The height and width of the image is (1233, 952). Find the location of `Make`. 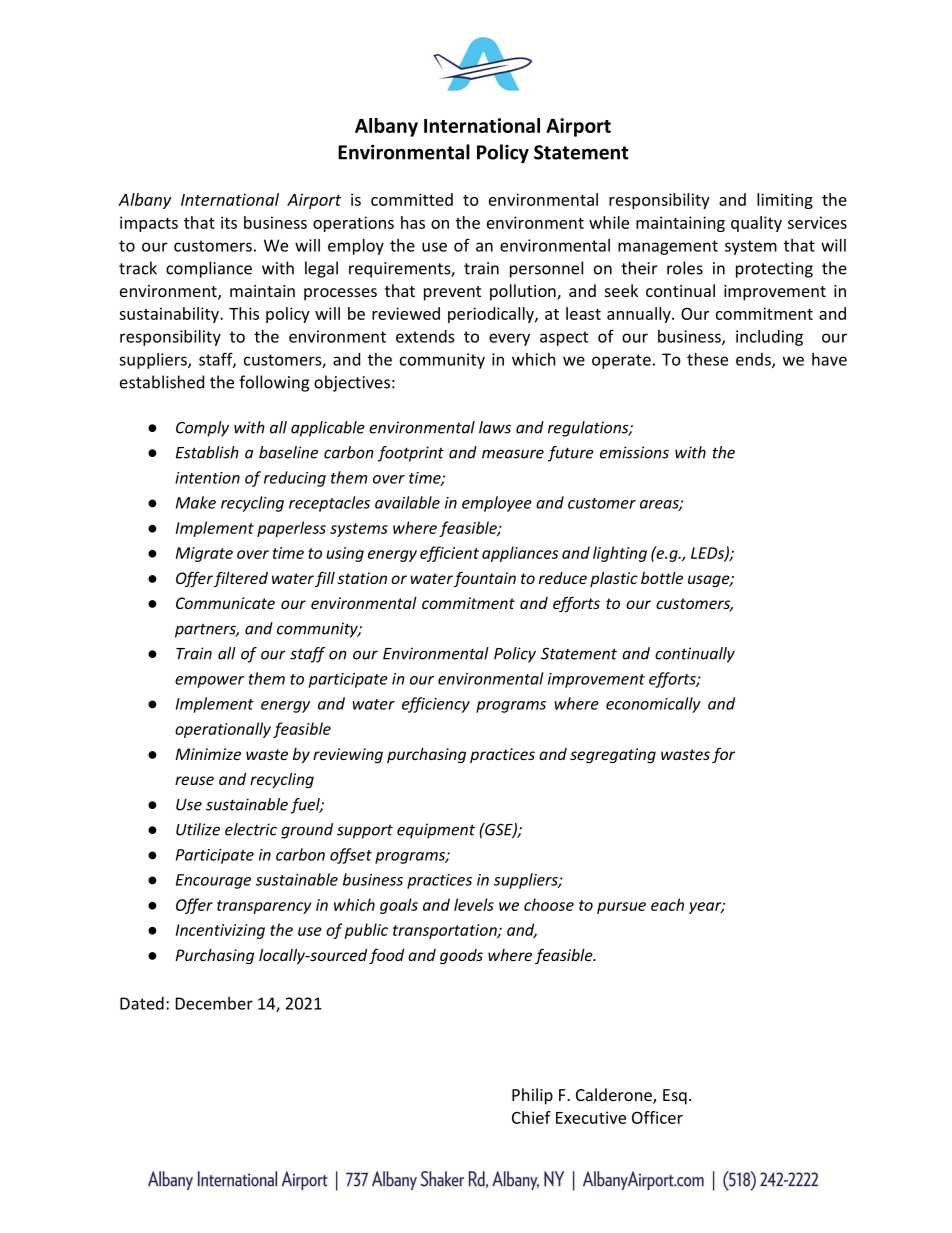

Make is located at coordinates (196, 502).
